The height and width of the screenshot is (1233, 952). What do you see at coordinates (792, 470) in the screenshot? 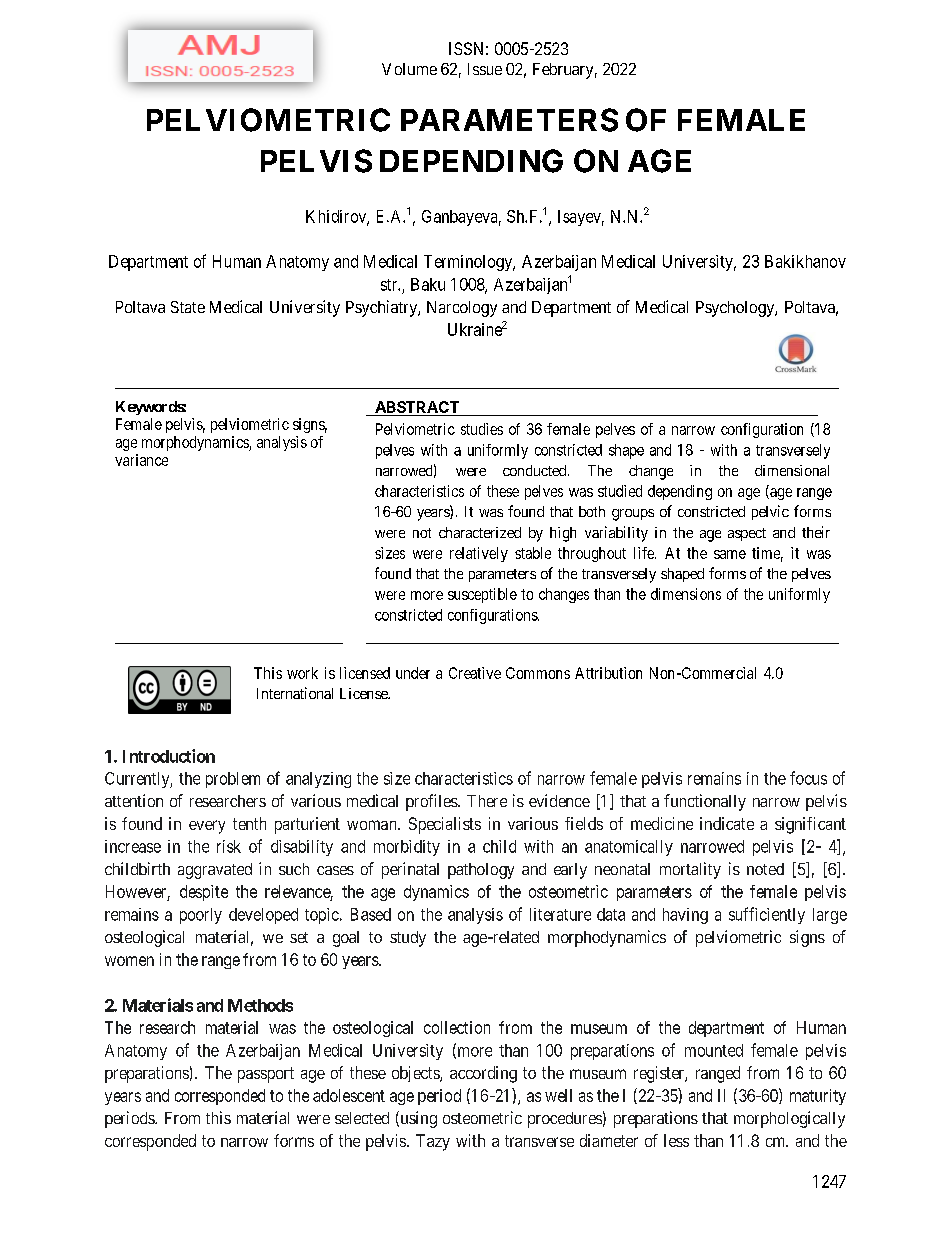
I see `dimensional` at bounding box center [792, 470].
